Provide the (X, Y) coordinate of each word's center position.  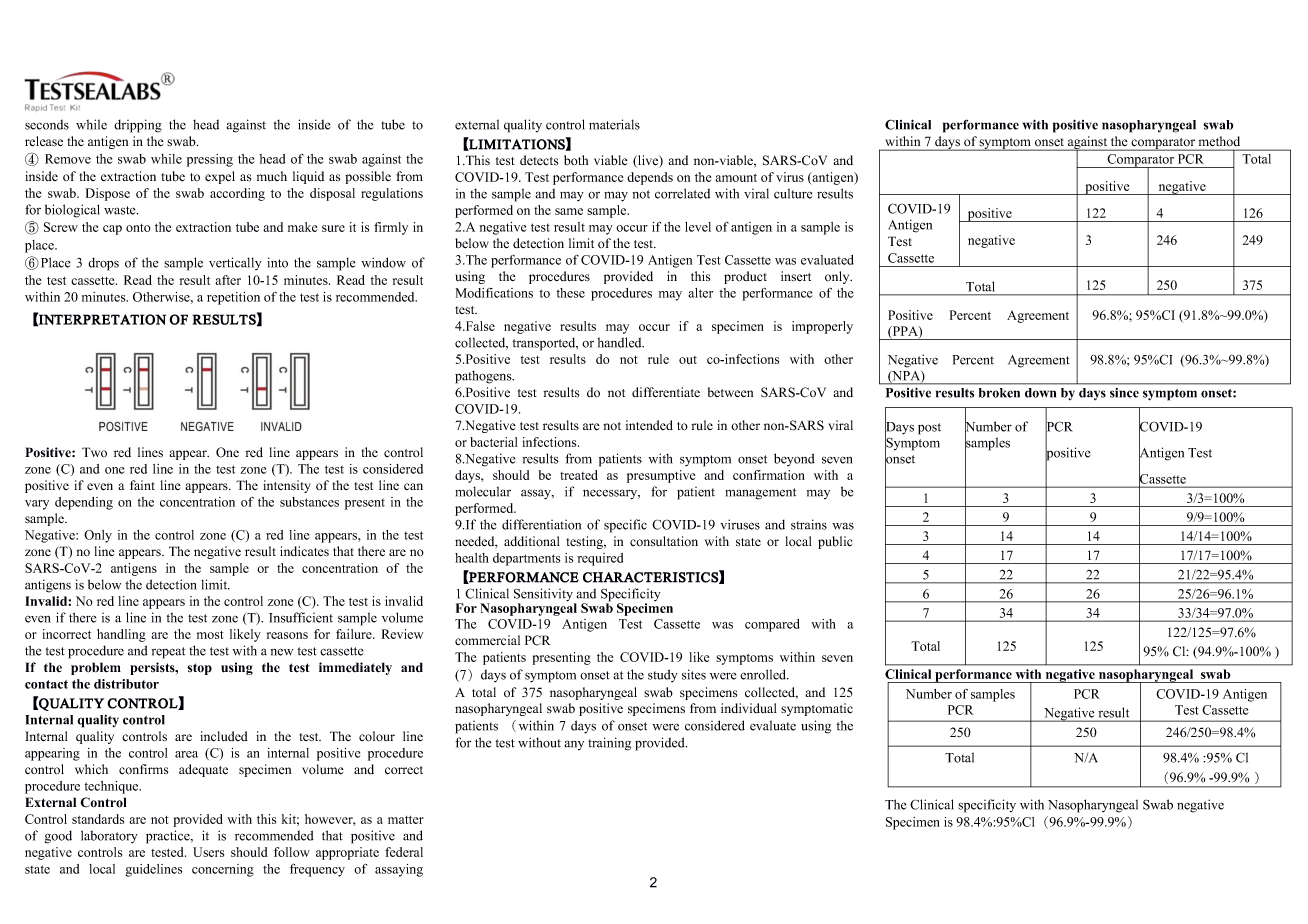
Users (208, 852)
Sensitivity (544, 596)
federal (404, 852)
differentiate (666, 392)
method (1219, 141)
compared (772, 625)
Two (94, 452)
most (210, 635)
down (1040, 393)
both (576, 160)
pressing (210, 160)
